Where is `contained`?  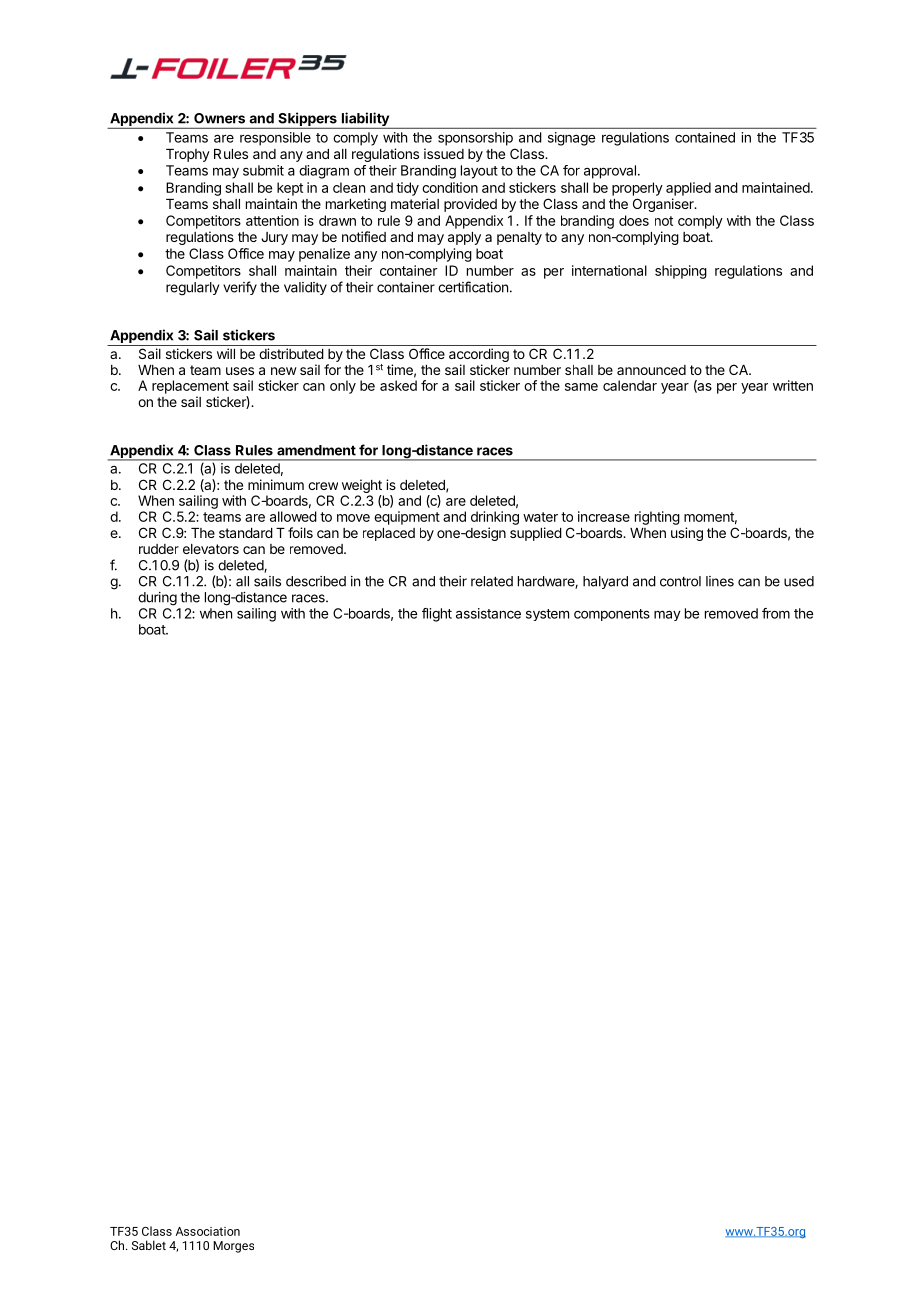
contained is located at coordinates (705, 137).
